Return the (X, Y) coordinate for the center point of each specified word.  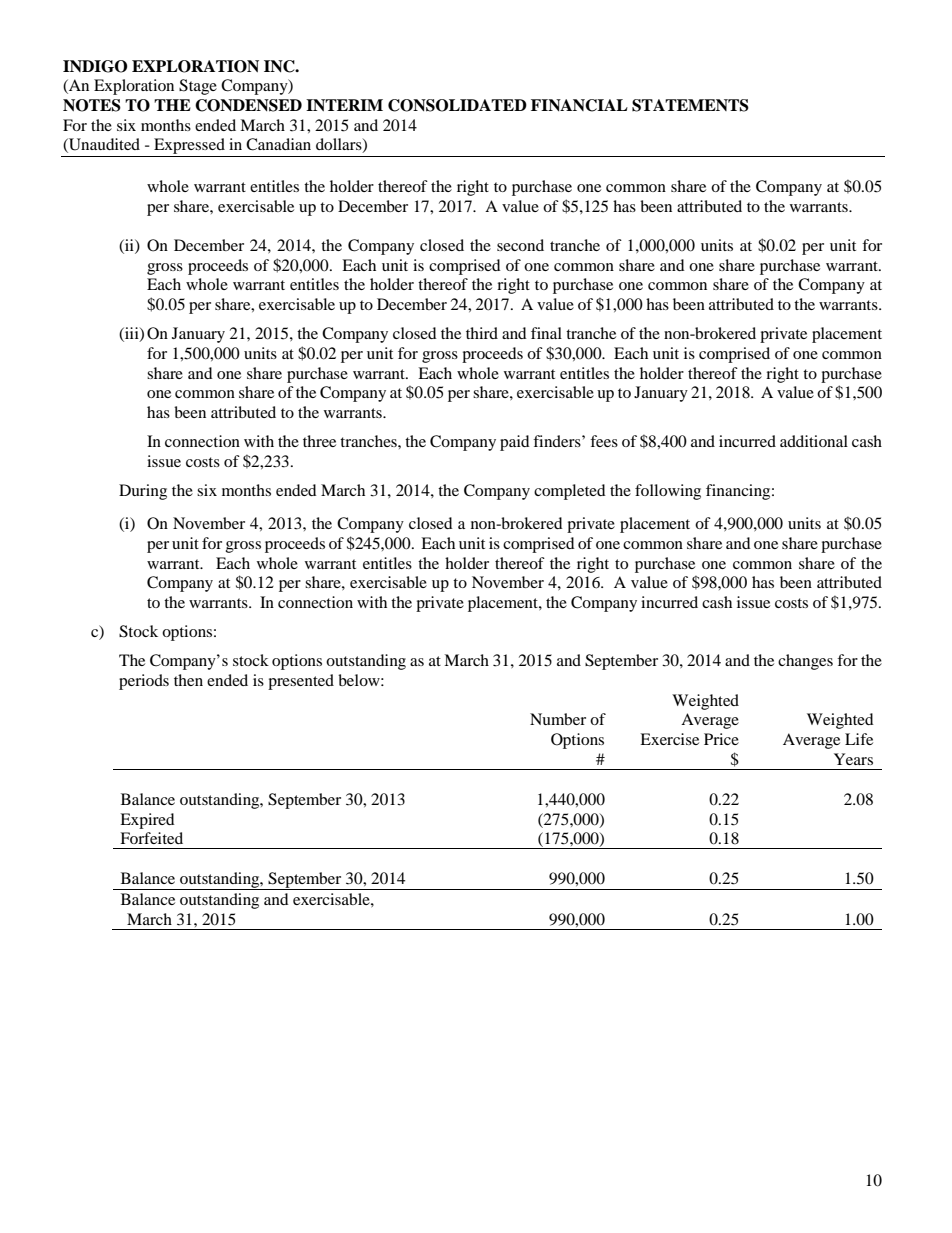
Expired (147, 821)
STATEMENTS (690, 105)
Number (558, 719)
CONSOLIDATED (457, 105)
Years (853, 759)
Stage (198, 87)
